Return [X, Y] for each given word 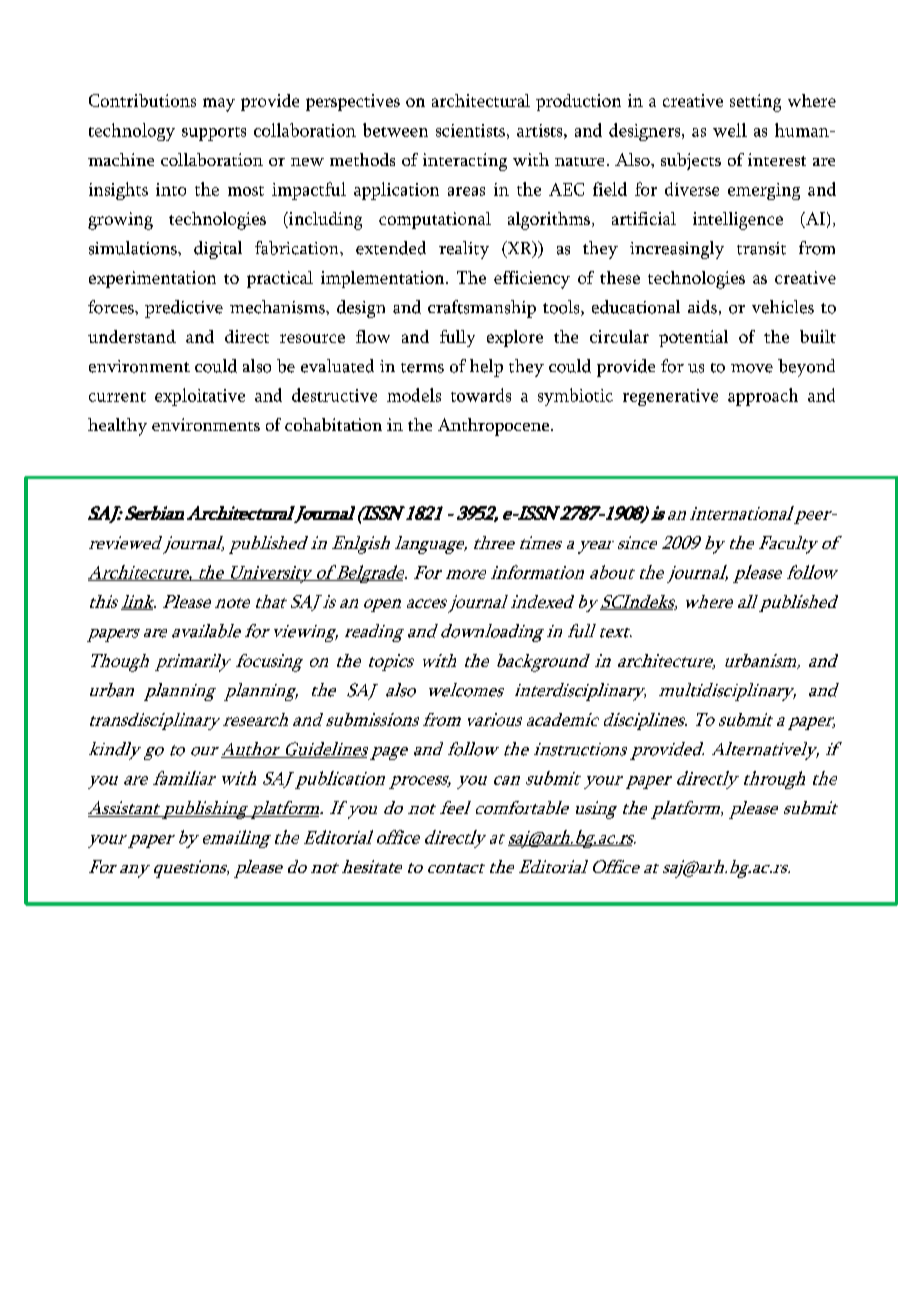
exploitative [200, 397]
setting [755, 103]
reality [464, 250]
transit [761, 248]
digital [218, 250]
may [219, 105]
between [395, 130]
